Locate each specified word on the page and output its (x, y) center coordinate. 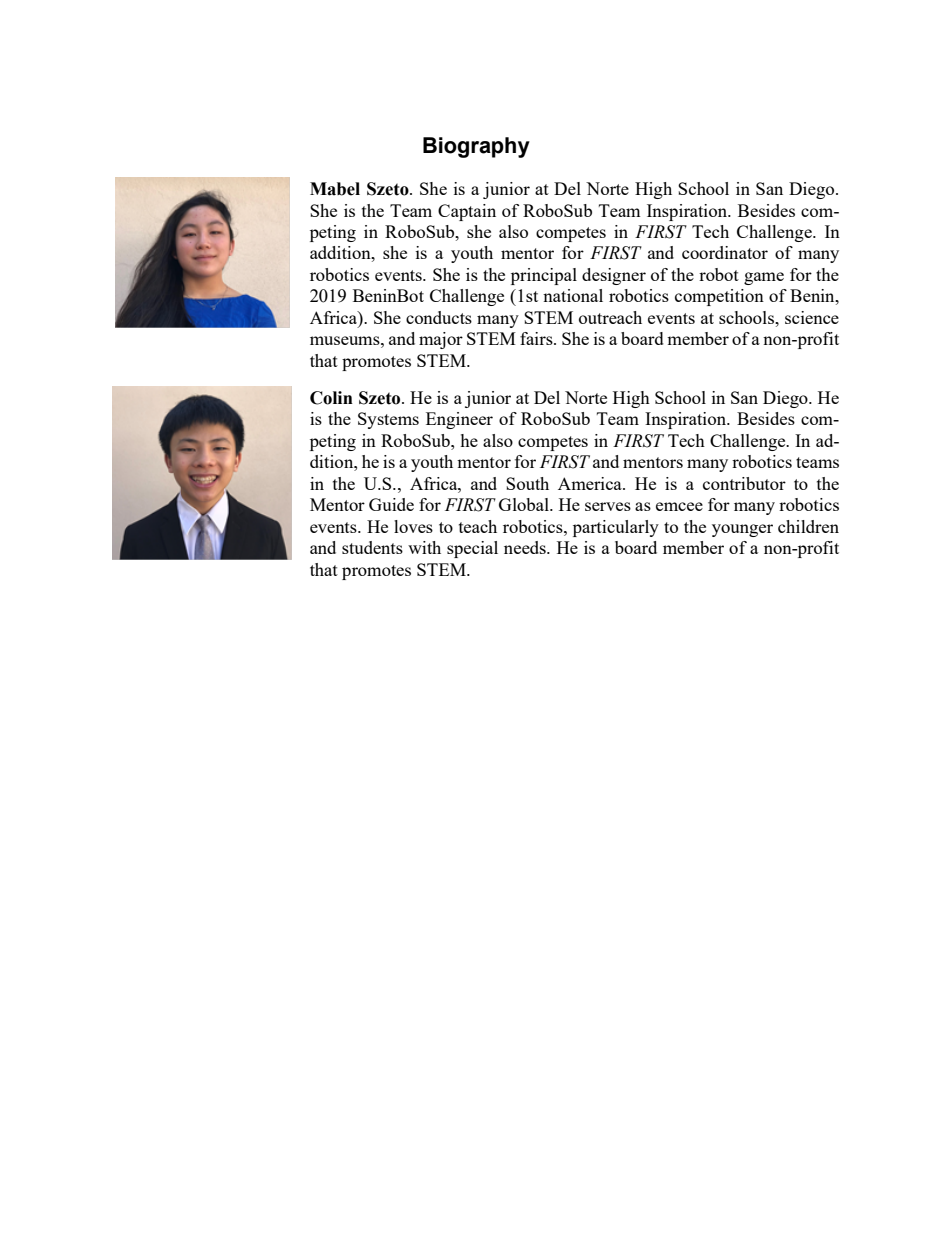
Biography (476, 147)
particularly (616, 528)
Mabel (335, 189)
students (372, 547)
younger (742, 530)
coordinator (725, 252)
